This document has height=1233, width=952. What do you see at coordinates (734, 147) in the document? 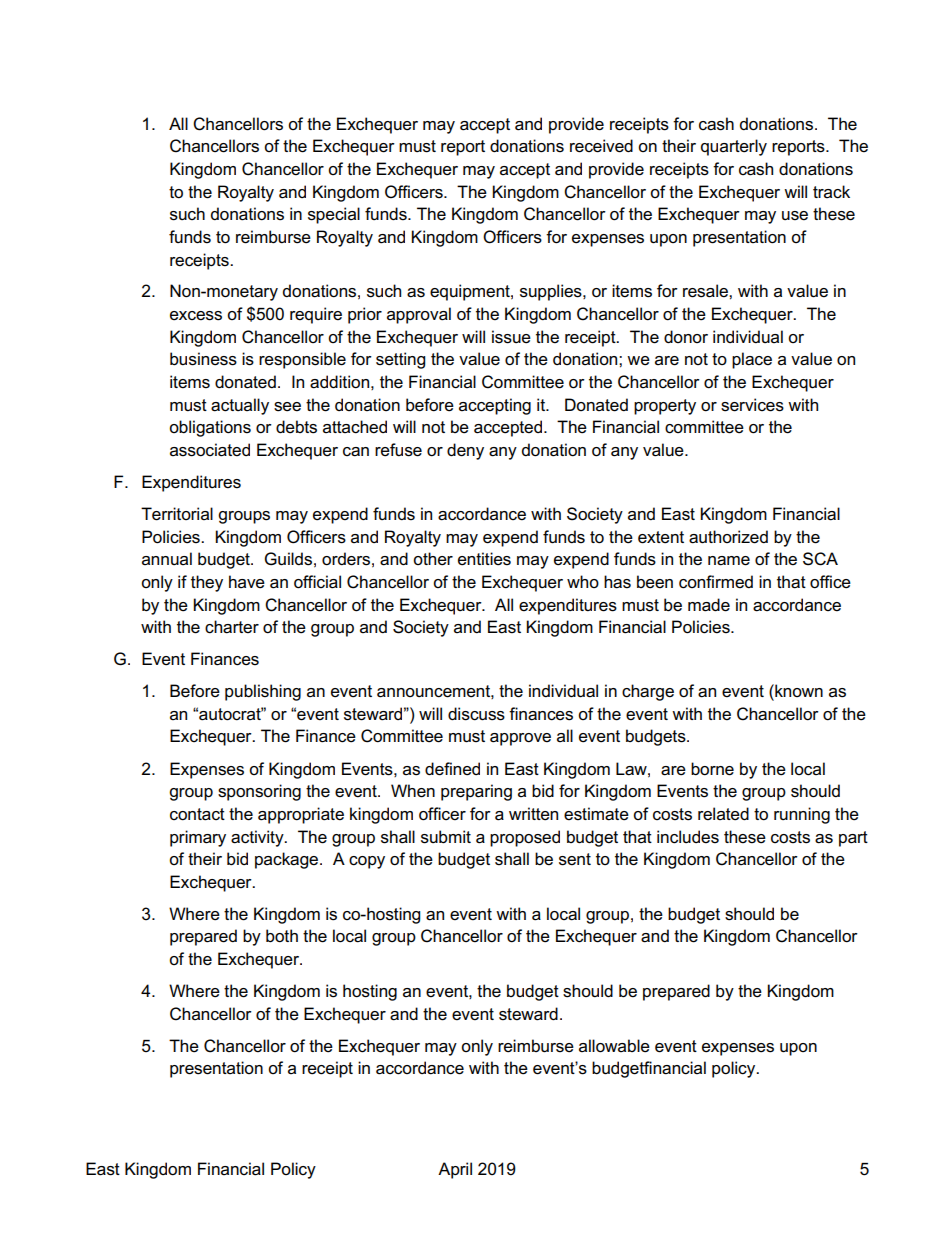
I see `quarterly` at bounding box center [734, 147].
